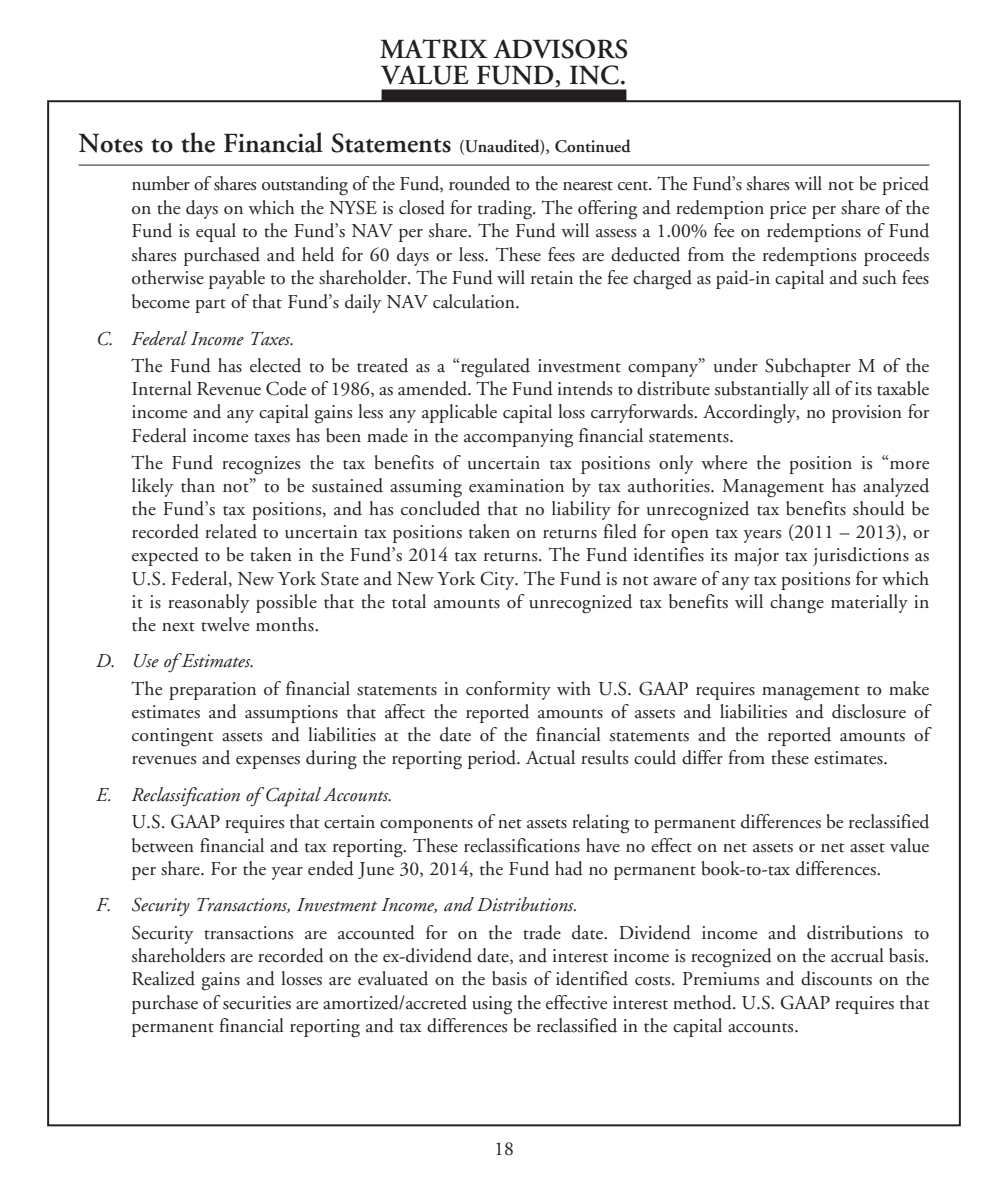 This screenshot has width=1008, height=1203. I want to click on period, so click(493, 759).
